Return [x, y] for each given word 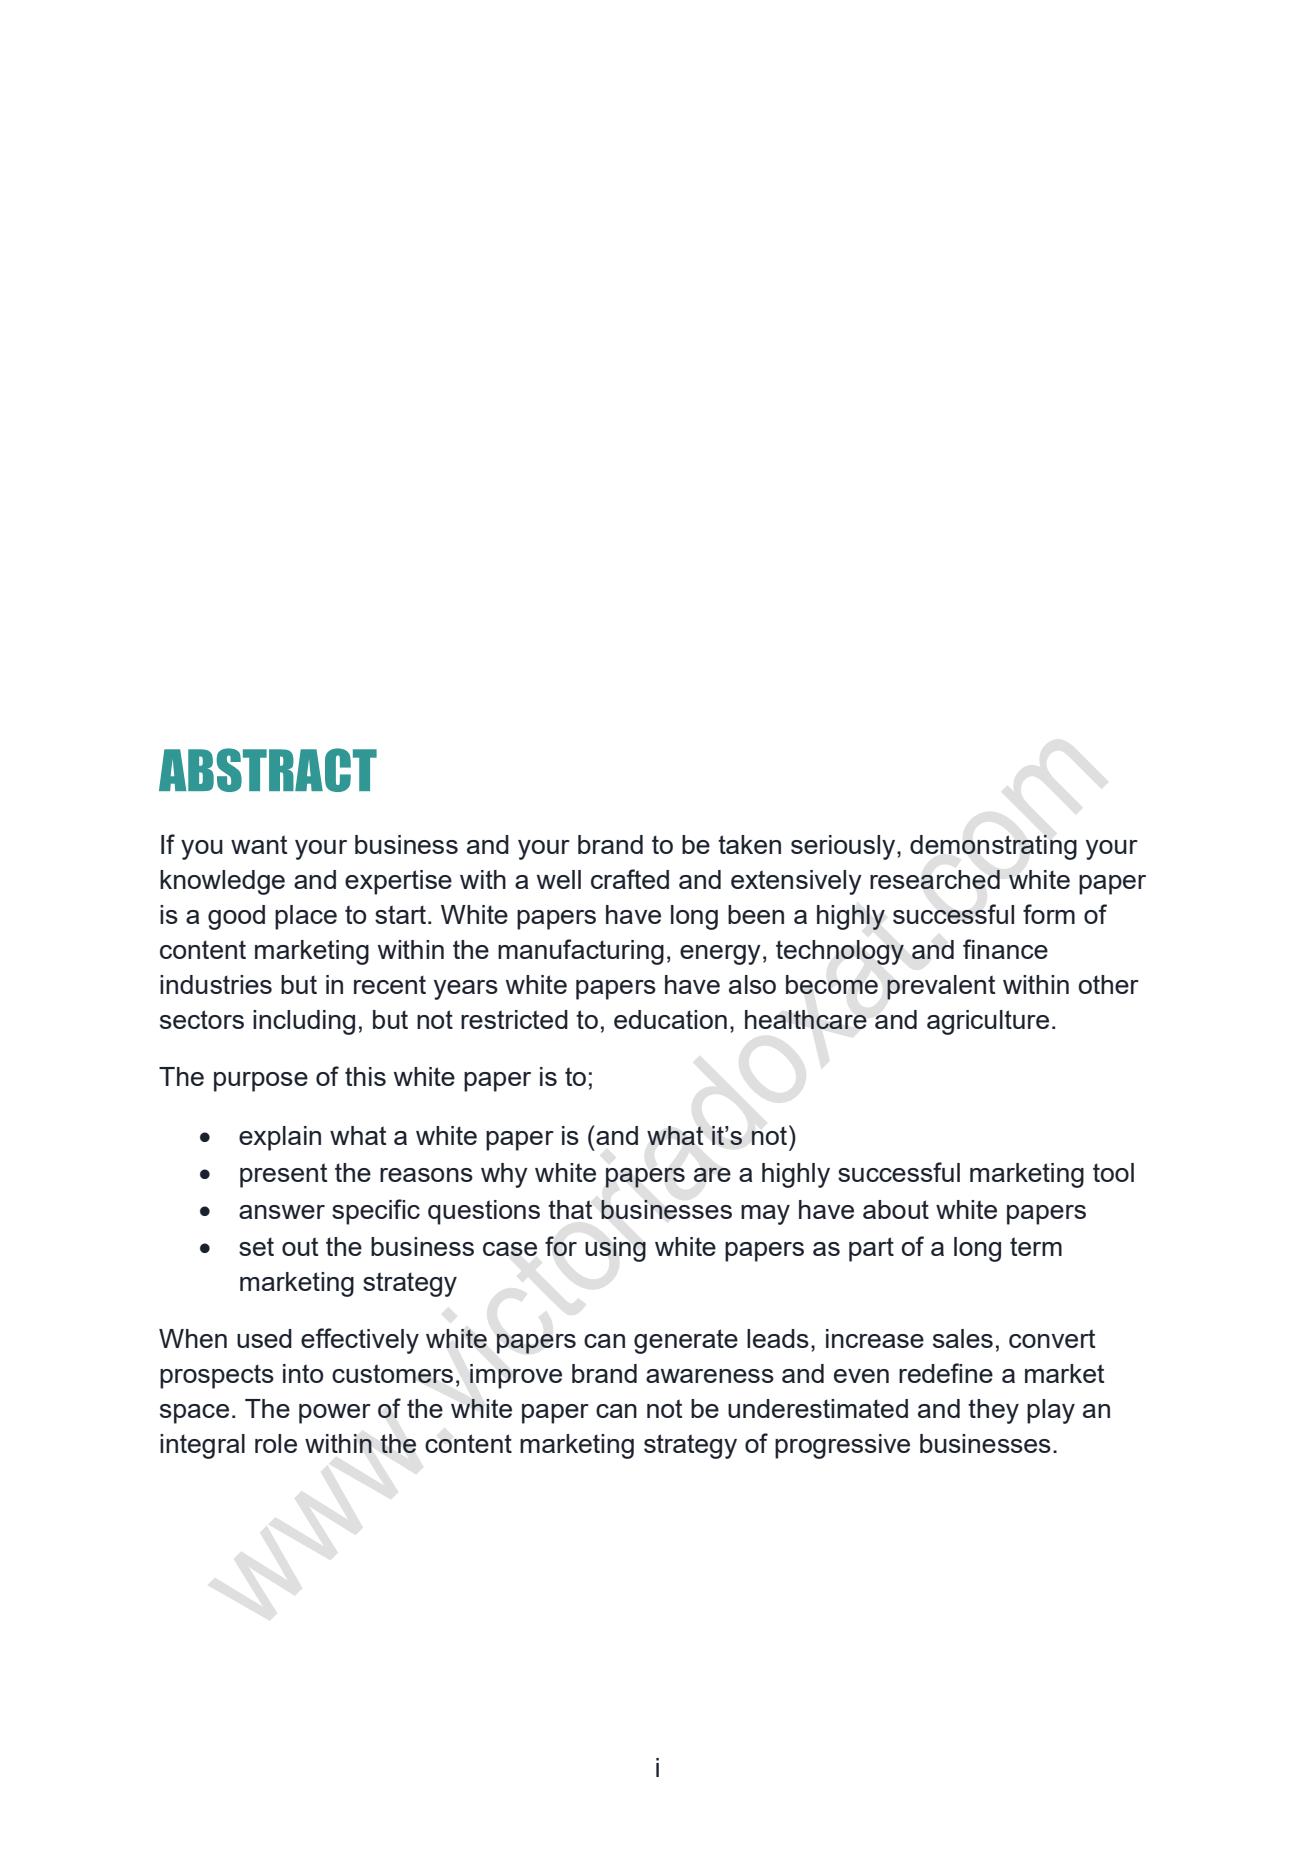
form [1049, 914]
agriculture [988, 1022]
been [756, 914]
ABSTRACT [268, 770]
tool [1113, 1172]
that [570, 1209]
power [335, 1414]
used [264, 1338]
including [304, 1022]
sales [963, 1338]
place [306, 917]
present [283, 1175]
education [670, 1019]
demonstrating [993, 847]
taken [749, 844]
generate [686, 1341]
